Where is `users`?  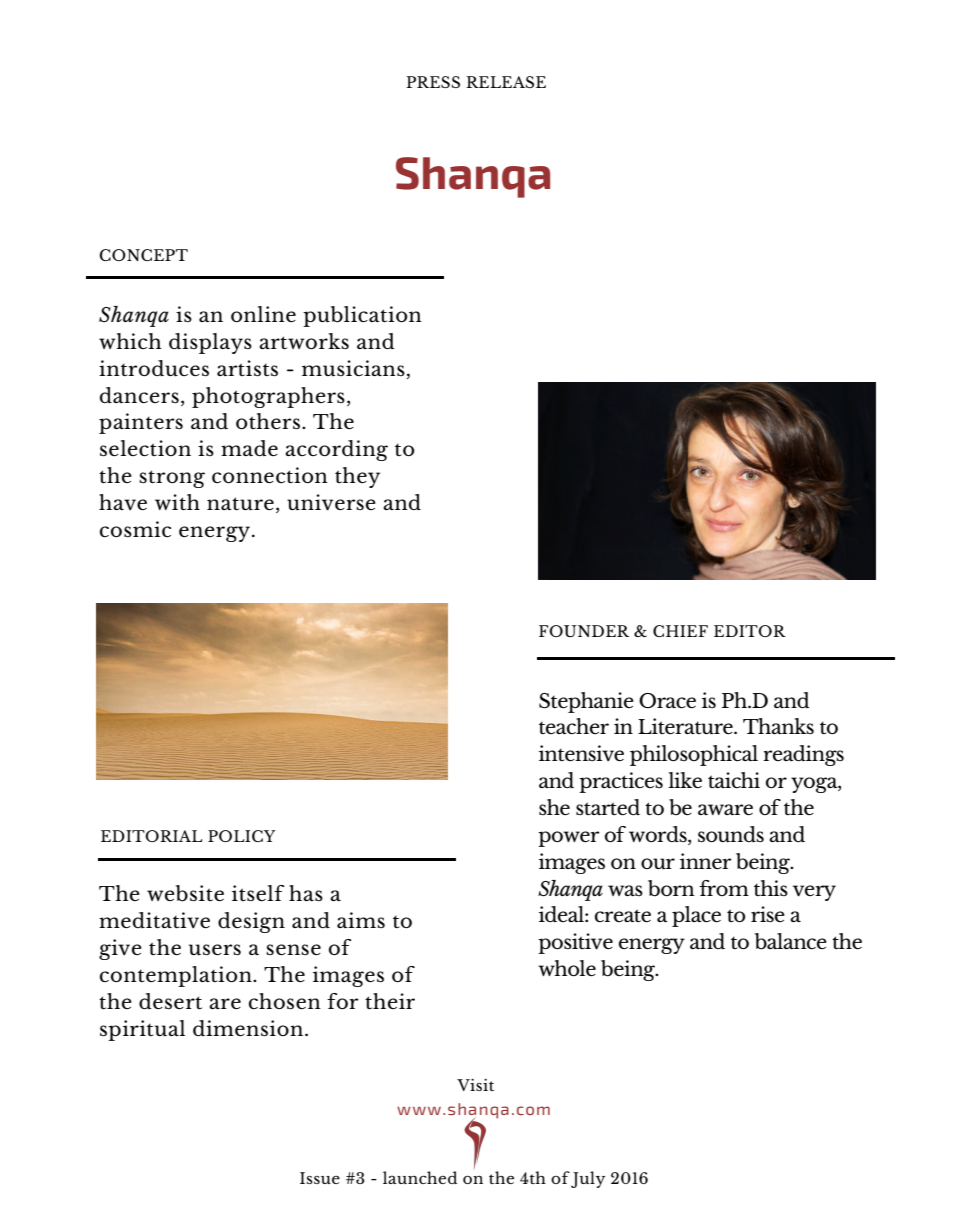
users is located at coordinates (215, 949).
